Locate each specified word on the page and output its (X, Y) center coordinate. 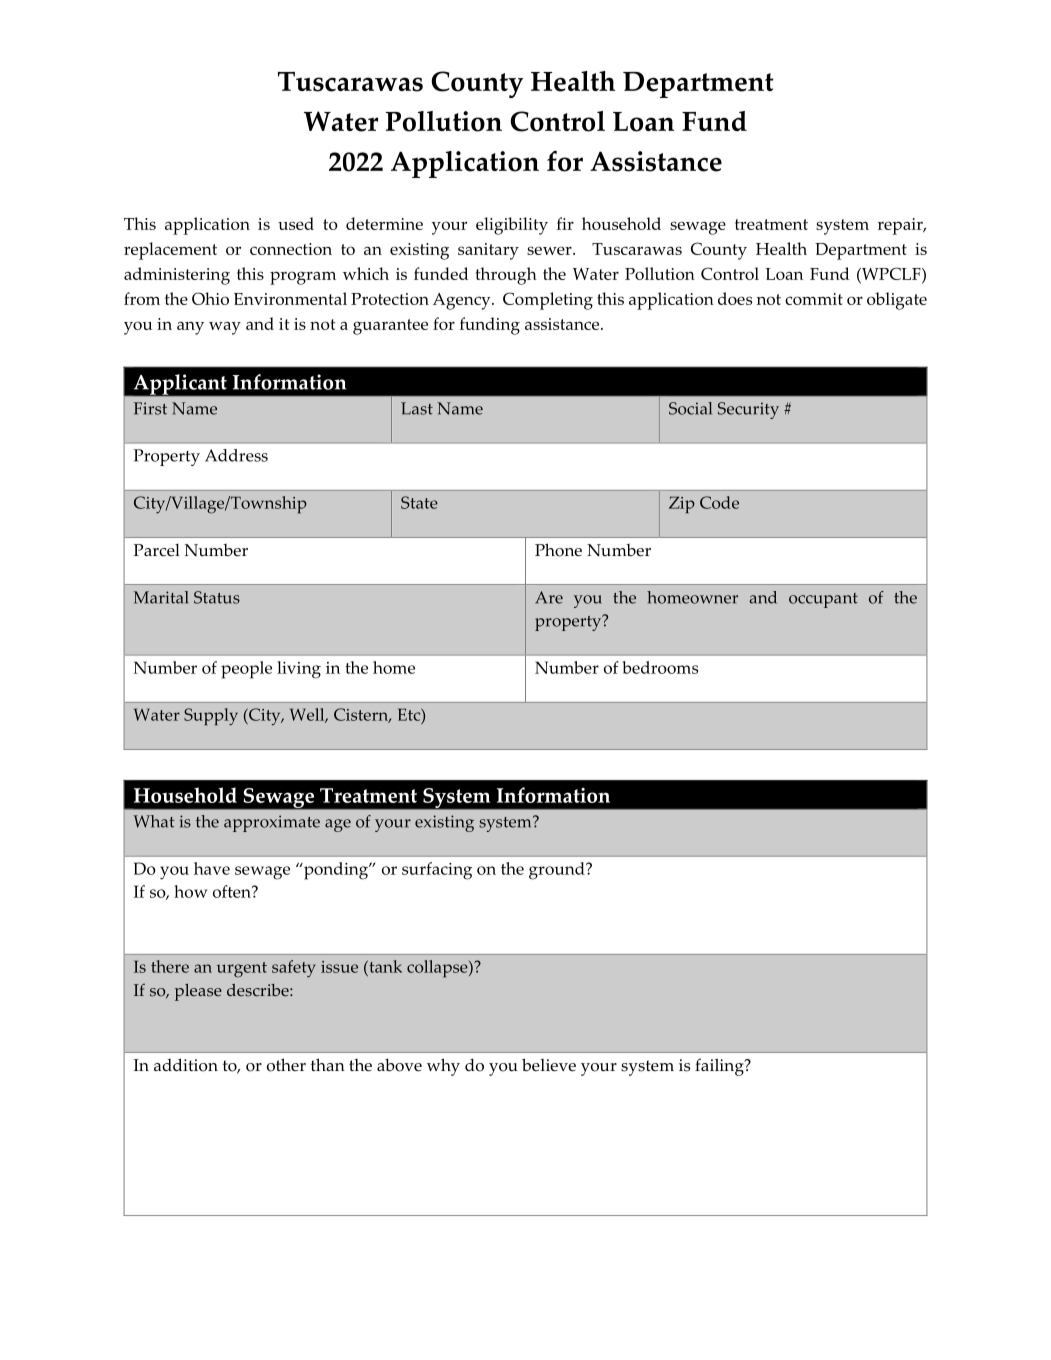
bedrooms (660, 667)
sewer (550, 250)
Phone (558, 550)
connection (291, 249)
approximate (272, 823)
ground (558, 871)
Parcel (157, 550)
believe (549, 1065)
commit (814, 299)
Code (719, 502)
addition (186, 1065)
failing (720, 1067)
